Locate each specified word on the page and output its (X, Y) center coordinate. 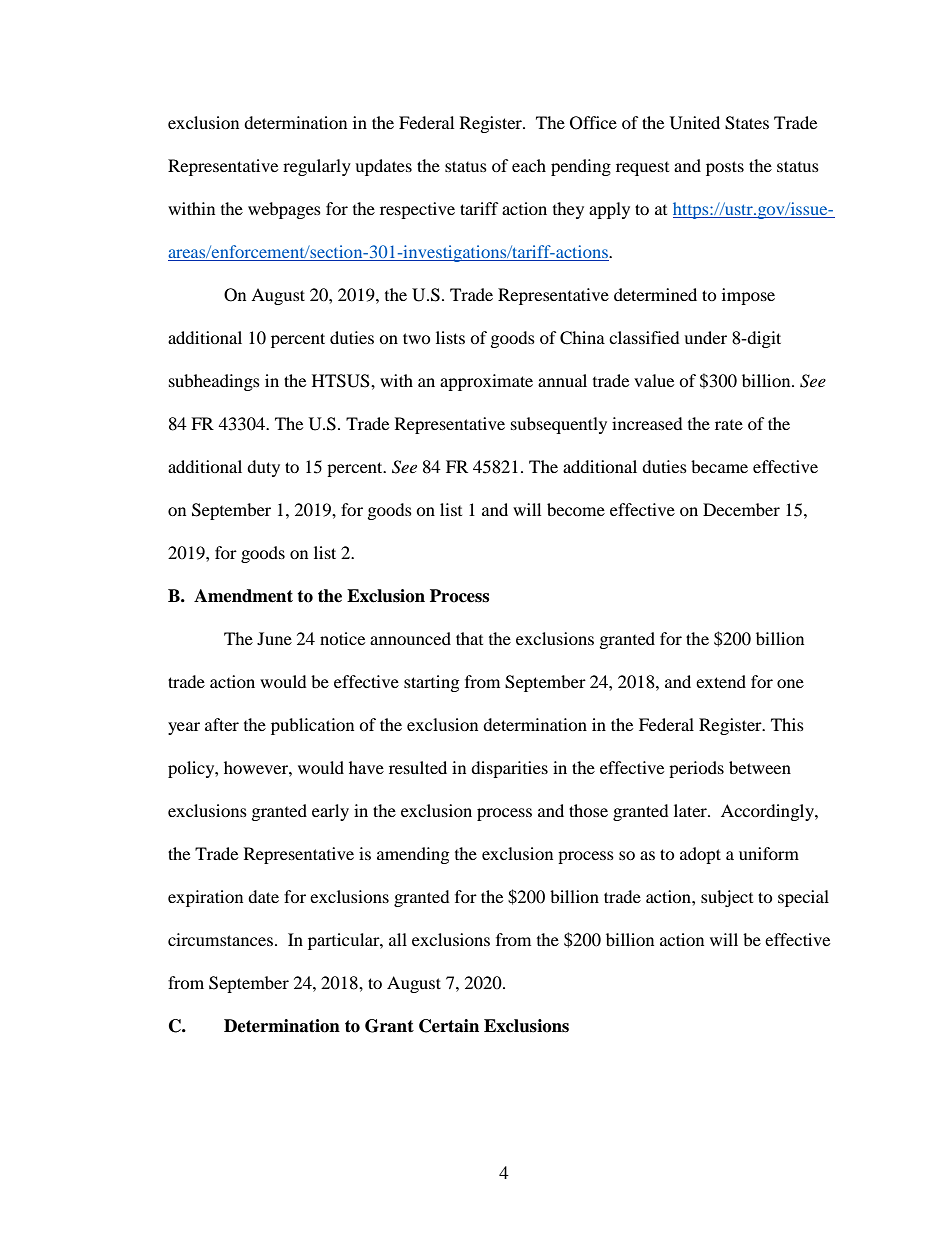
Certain (449, 1026)
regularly (317, 167)
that (469, 638)
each (529, 165)
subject (727, 898)
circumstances (220, 939)
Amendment (243, 596)
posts (725, 168)
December (741, 509)
